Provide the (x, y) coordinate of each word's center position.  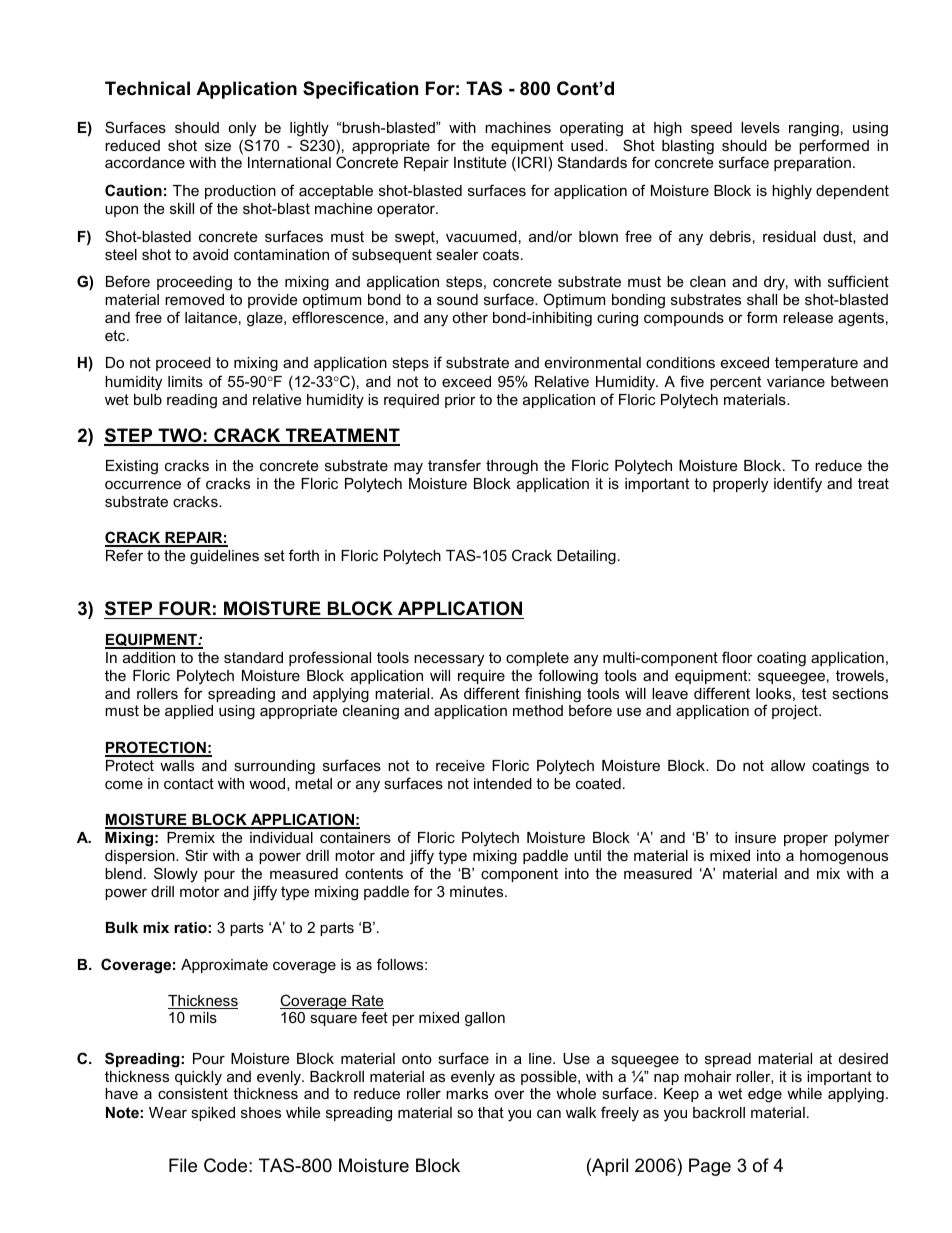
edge (765, 1095)
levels (760, 127)
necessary (449, 660)
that (491, 1112)
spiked (213, 1114)
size (218, 145)
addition (149, 657)
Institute (480, 162)
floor (737, 657)
